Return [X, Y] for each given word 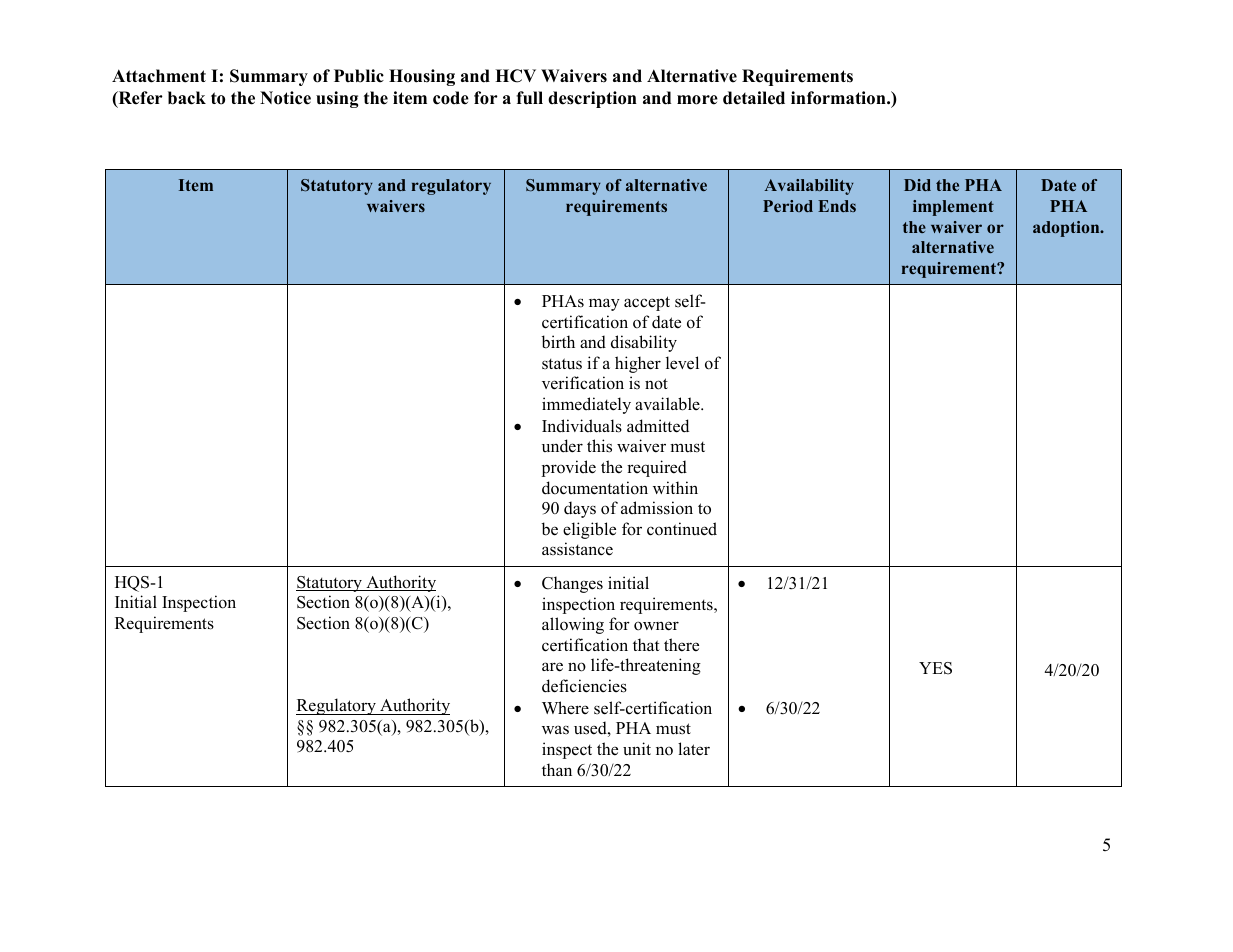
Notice [285, 98]
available [668, 404]
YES [935, 668]
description [592, 99]
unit [637, 749]
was [555, 729]
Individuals [582, 426]
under [562, 446]
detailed [754, 98]
